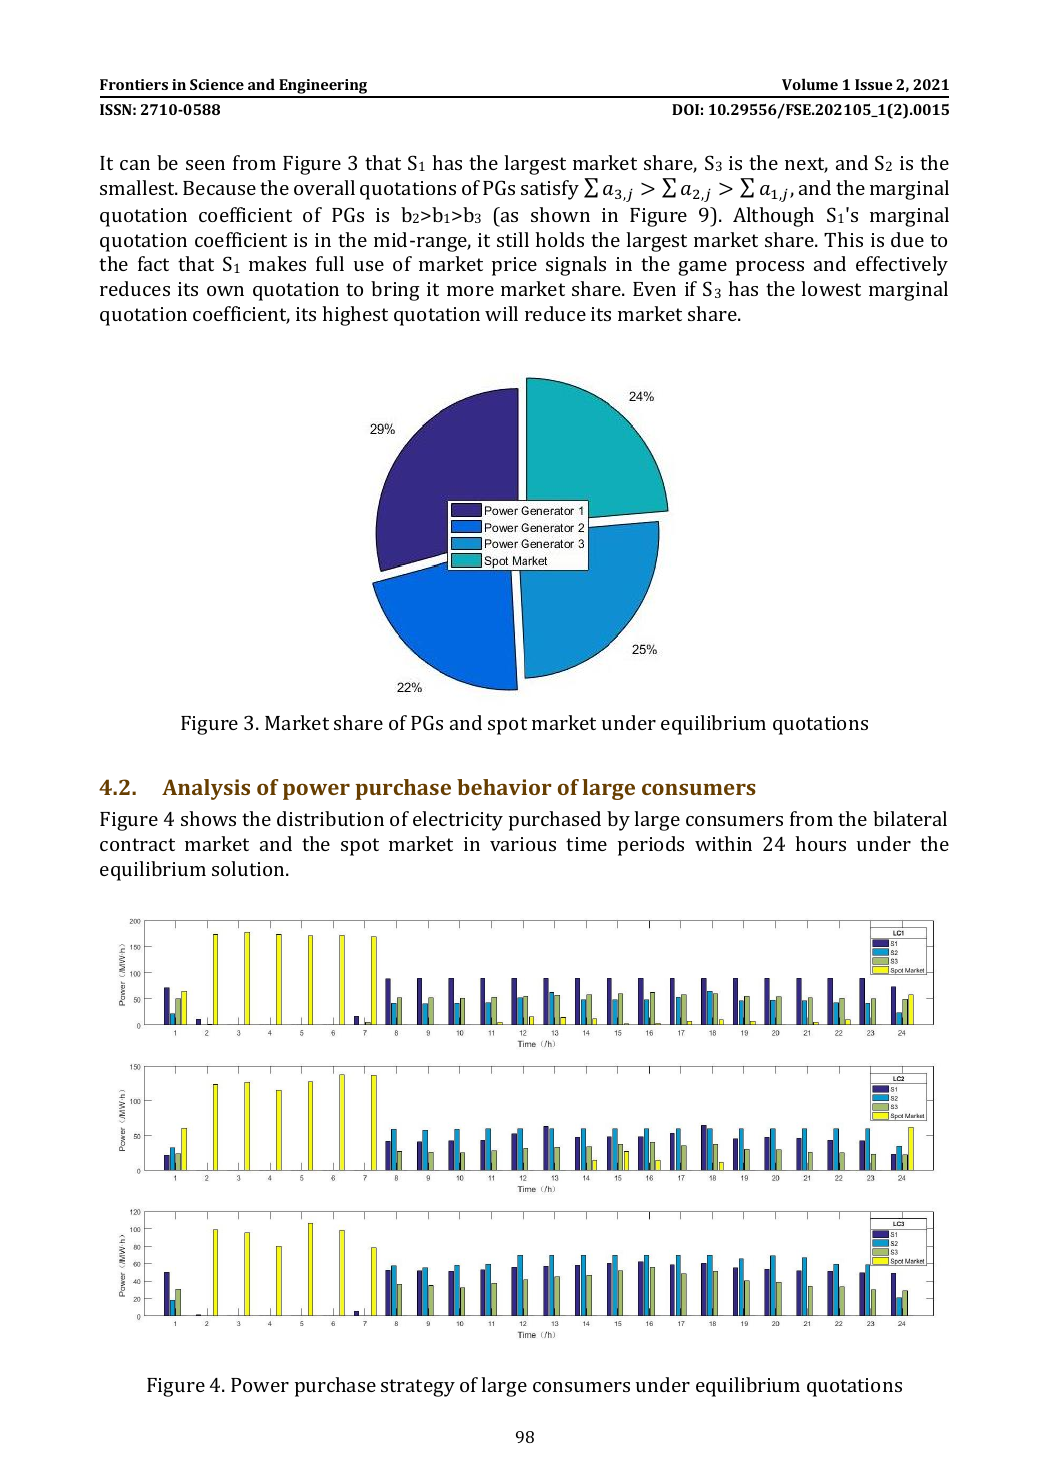 This page has height=1484, width=1050. I want to click on Volume, so click(810, 84).
